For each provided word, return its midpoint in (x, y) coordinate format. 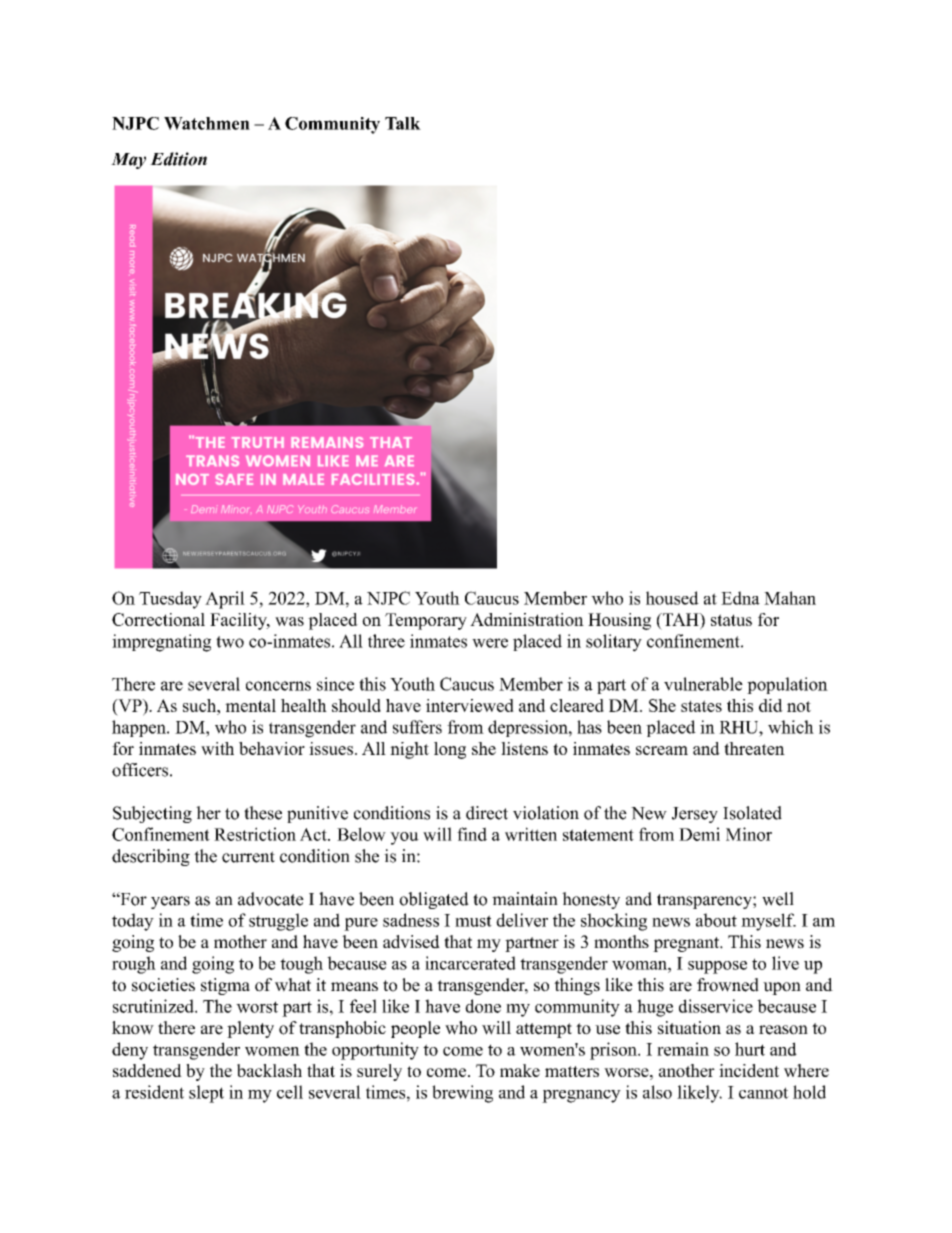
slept (206, 1094)
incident (749, 1070)
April (225, 600)
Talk (403, 123)
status (731, 620)
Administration (527, 619)
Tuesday (170, 600)
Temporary (426, 621)
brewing (462, 1094)
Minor (749, 834)
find (472, 834)
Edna (740, 598)
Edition (178, 159)
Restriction (255, 834)
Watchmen (207, 123)
